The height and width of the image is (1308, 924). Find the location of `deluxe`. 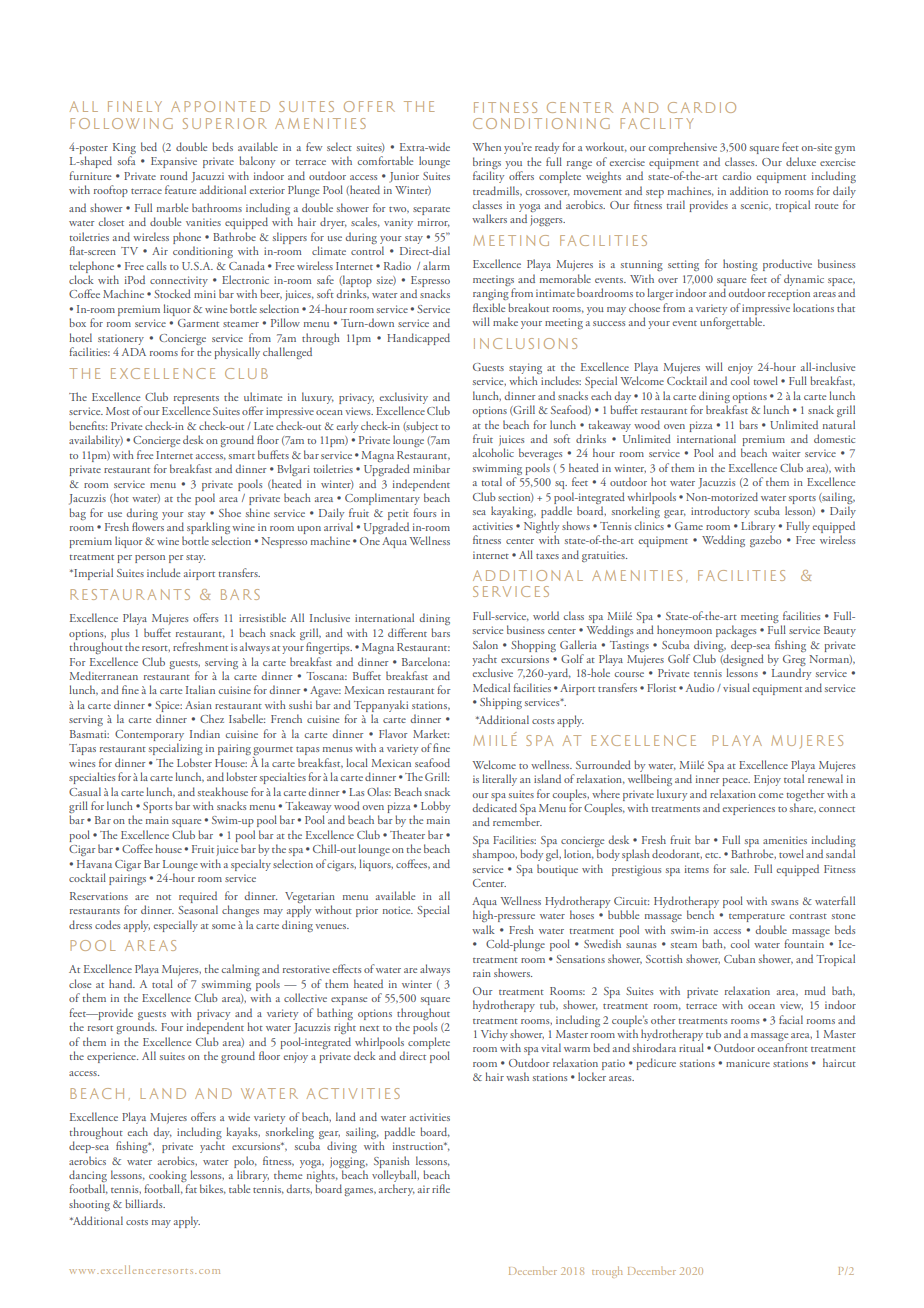

deluxe is located at coordinates (801, 161).
